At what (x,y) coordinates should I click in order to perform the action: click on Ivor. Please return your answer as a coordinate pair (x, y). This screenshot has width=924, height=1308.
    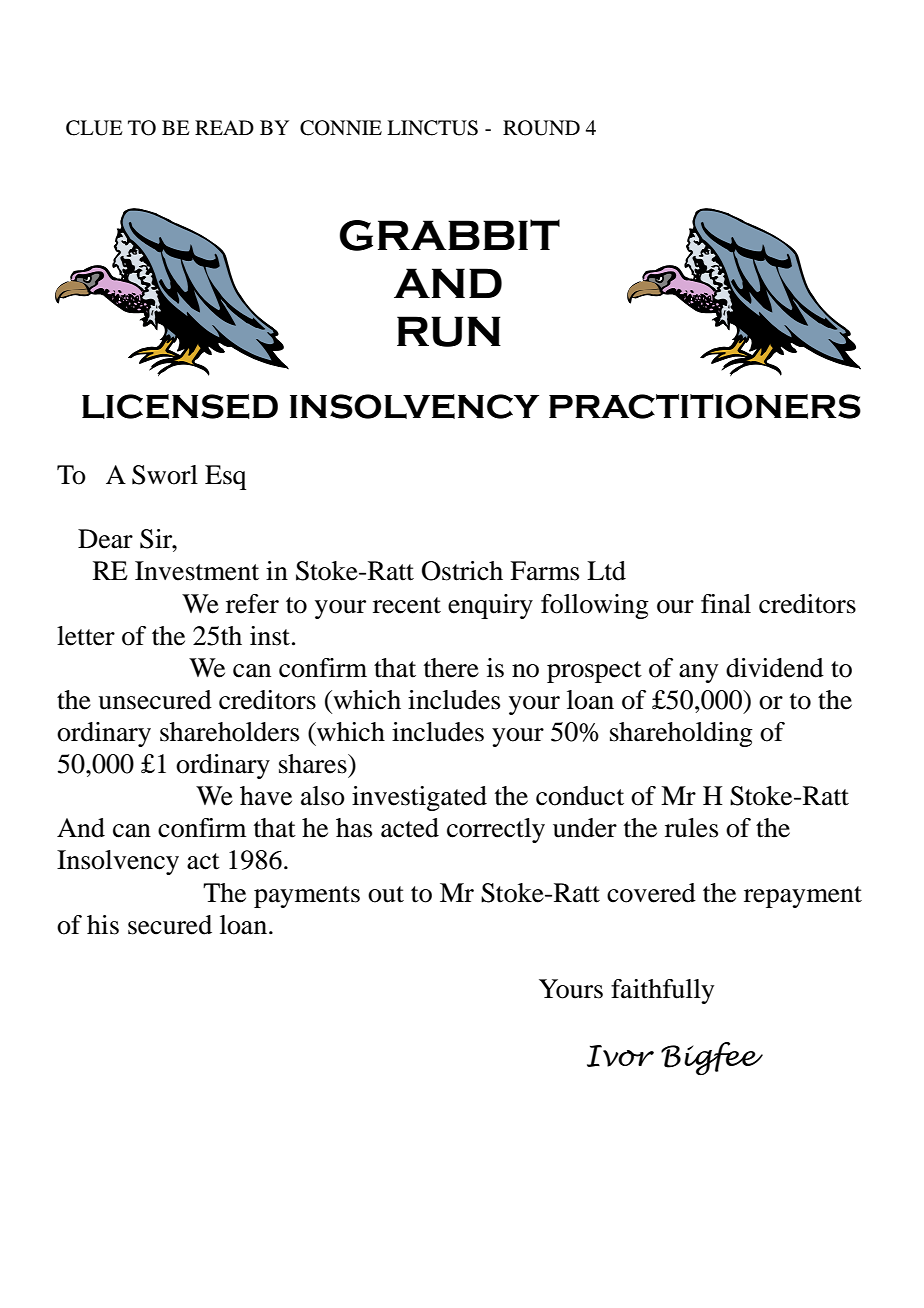
    Looking at the image, I should click on (620, 1056).
